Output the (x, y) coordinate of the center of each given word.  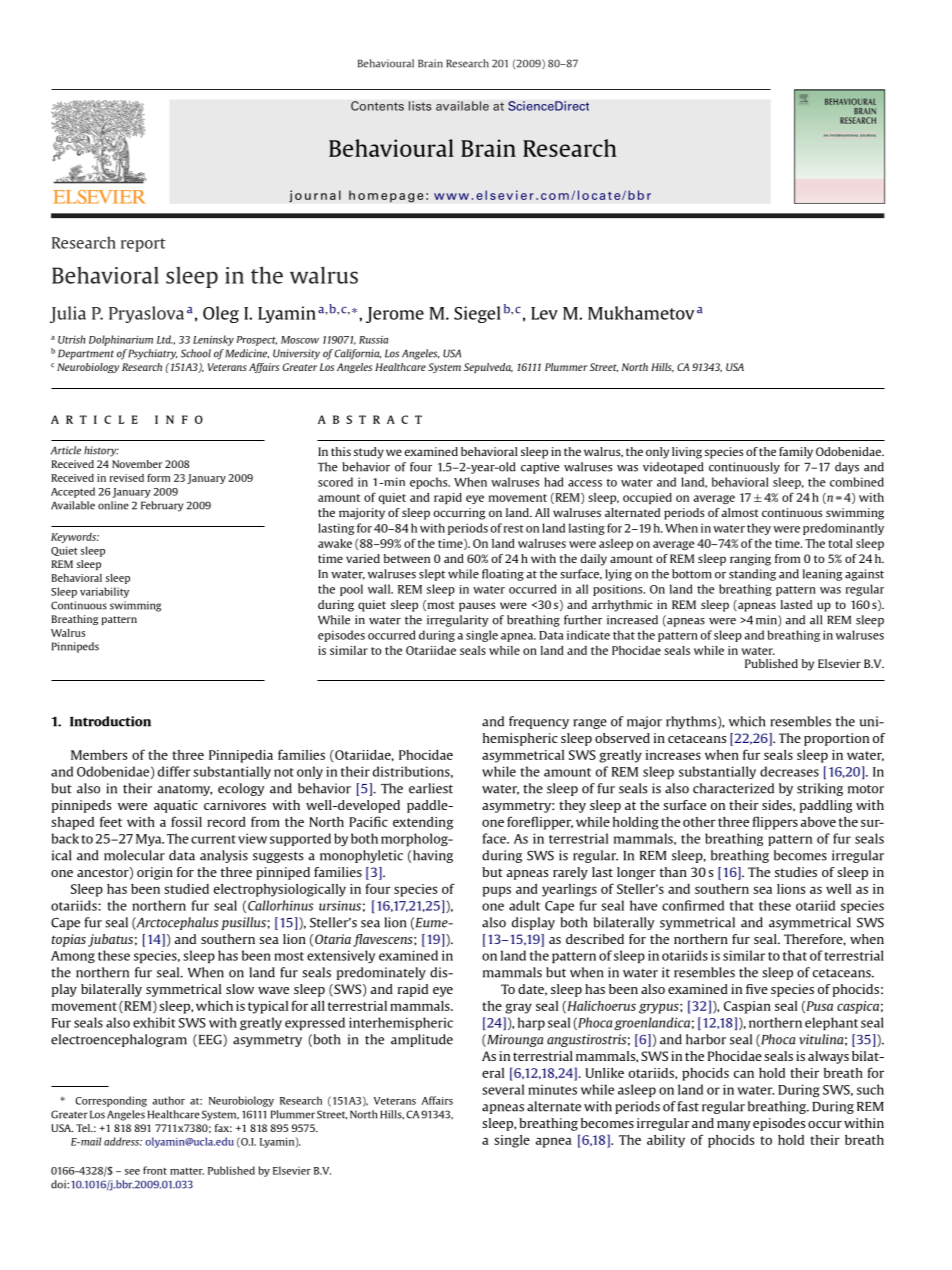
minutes (552, 1090)
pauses (477, 607)
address (123, 1141)
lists (420, 106)
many (733, 1126)
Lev (544, 313)
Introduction (110, 721)
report (143, 245)
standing (752, 575)
